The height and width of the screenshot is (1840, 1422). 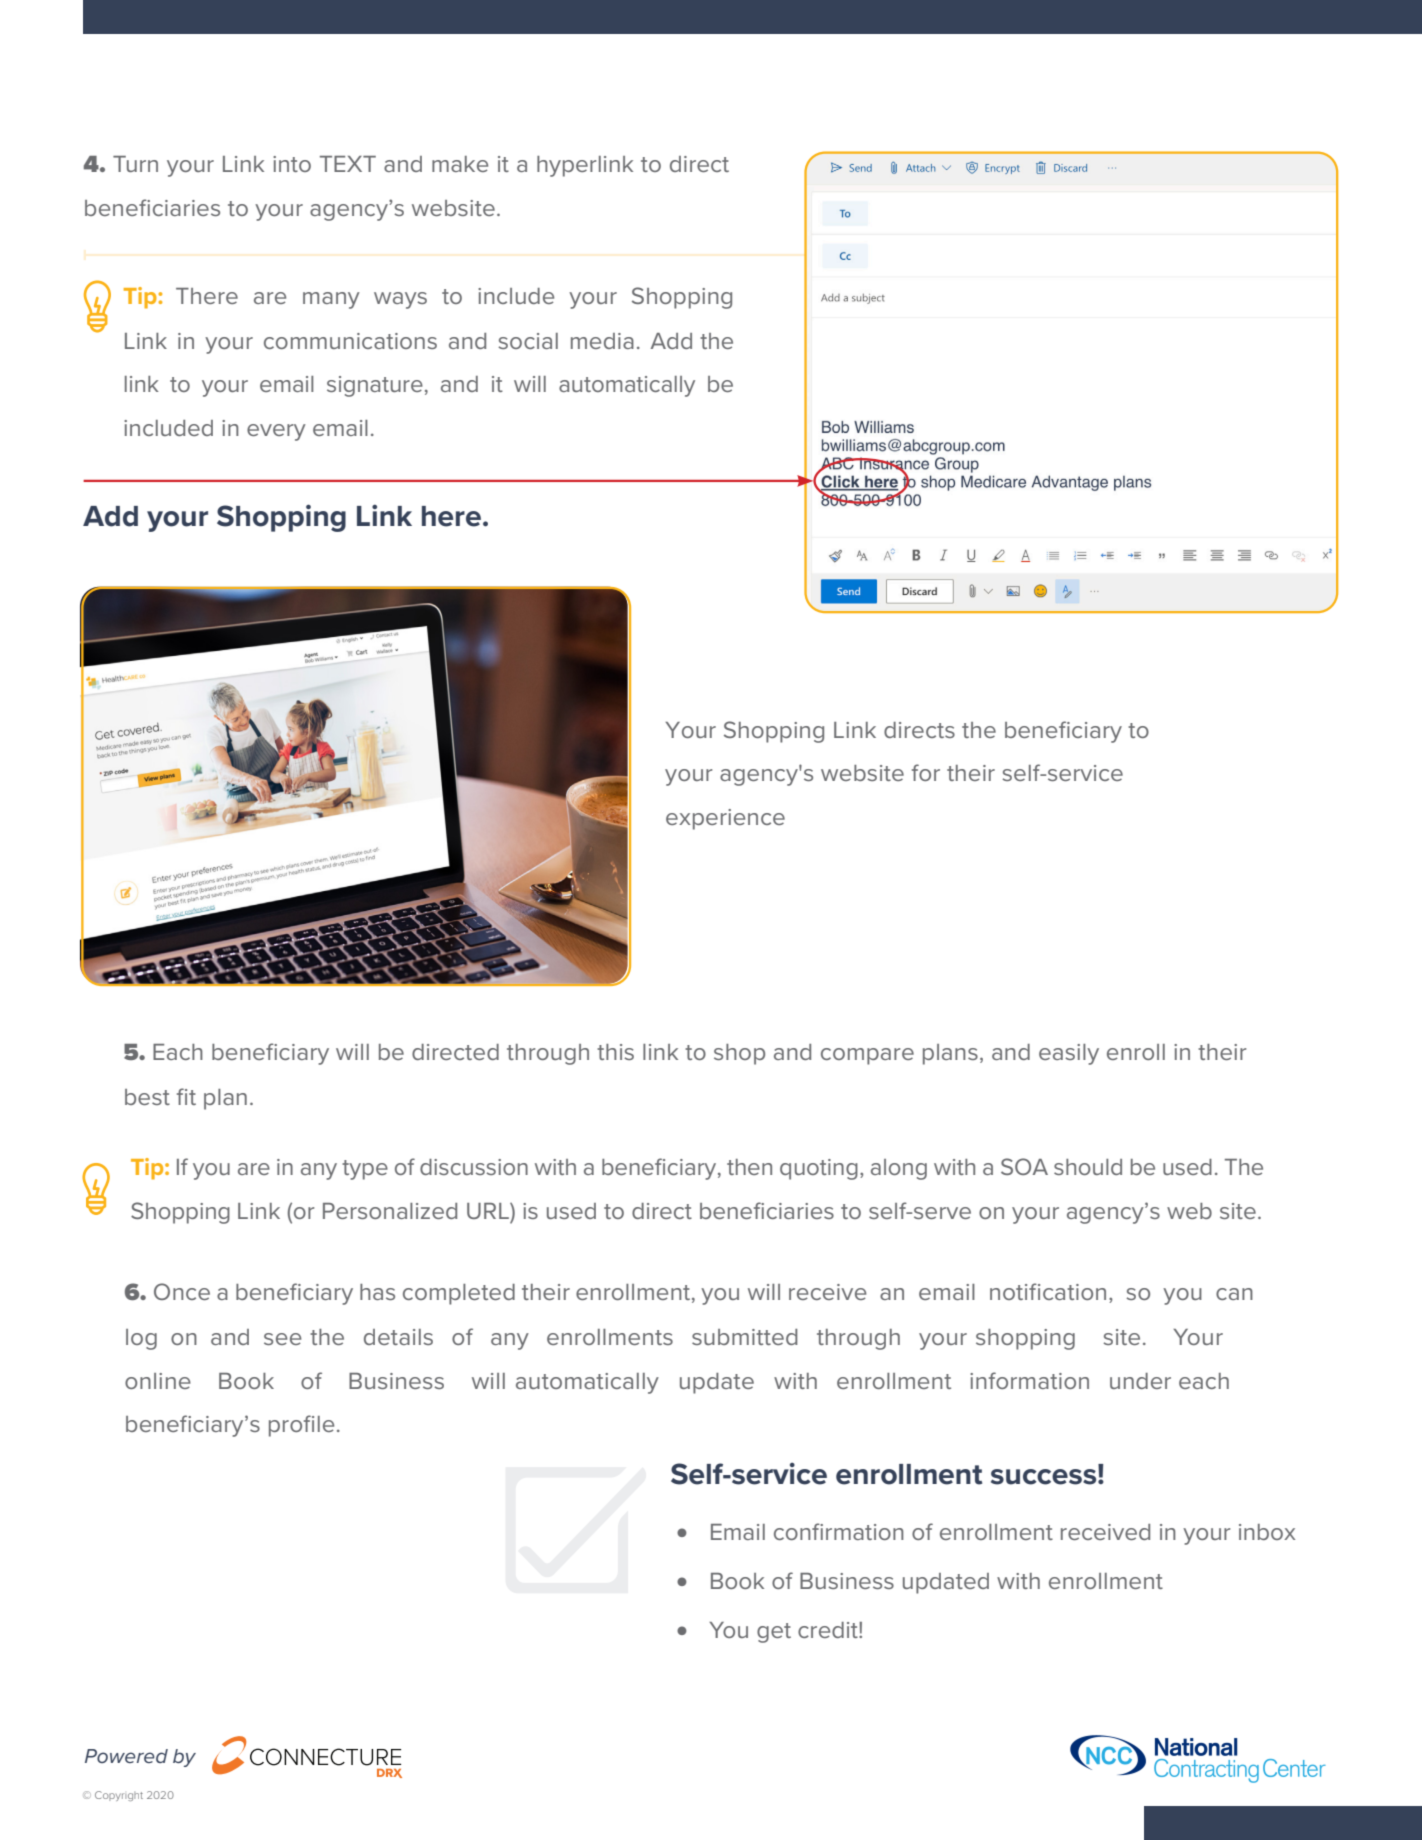 What do you see at coordinates (615, 1052) in the screenshot?
I see `this` at bounding box center [615, 1052].
